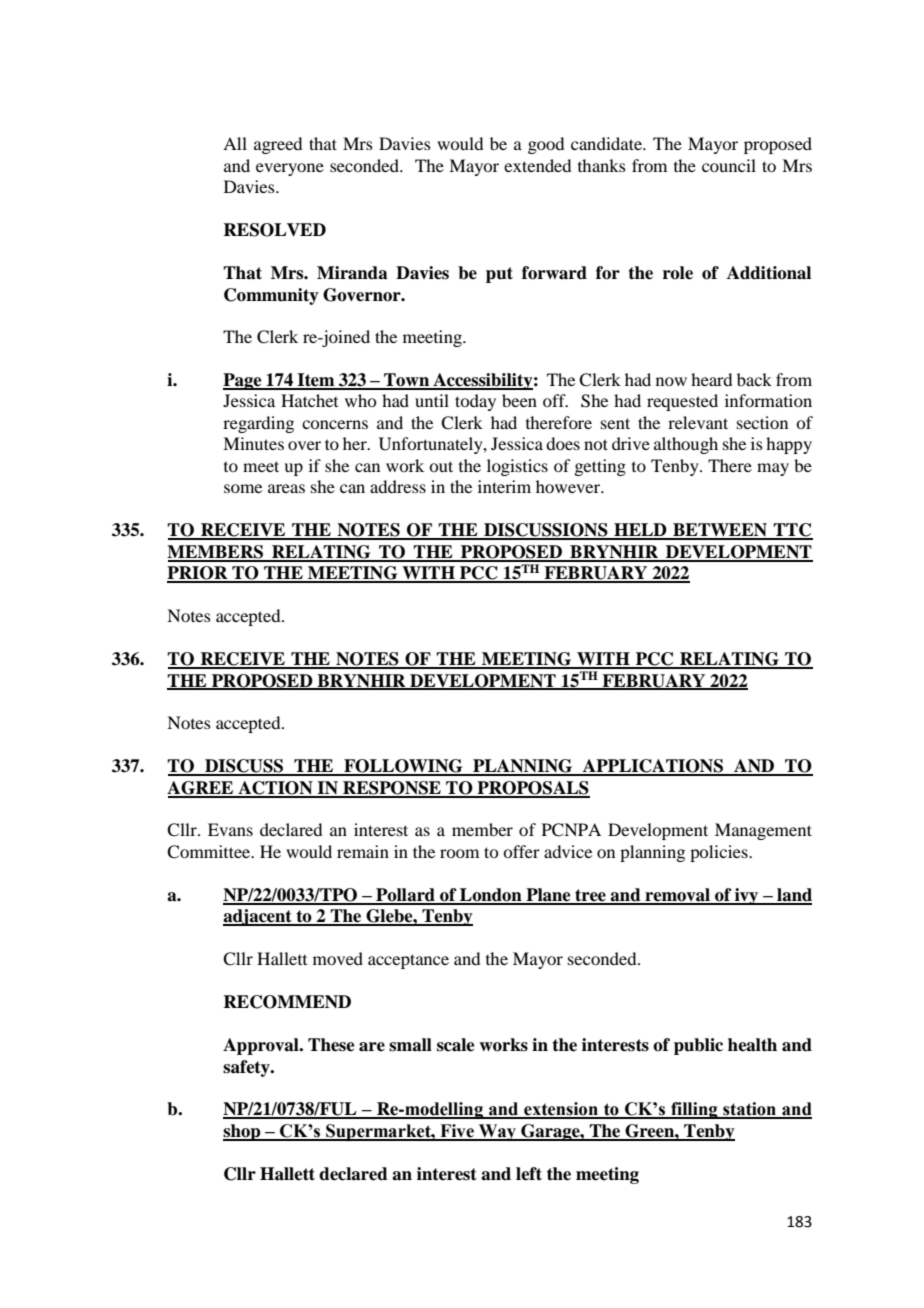 The image size is (924, 1308). What do you see at coordinates (258, 424) in the page?
I see `regarding` at bounding box center [258, 424].
